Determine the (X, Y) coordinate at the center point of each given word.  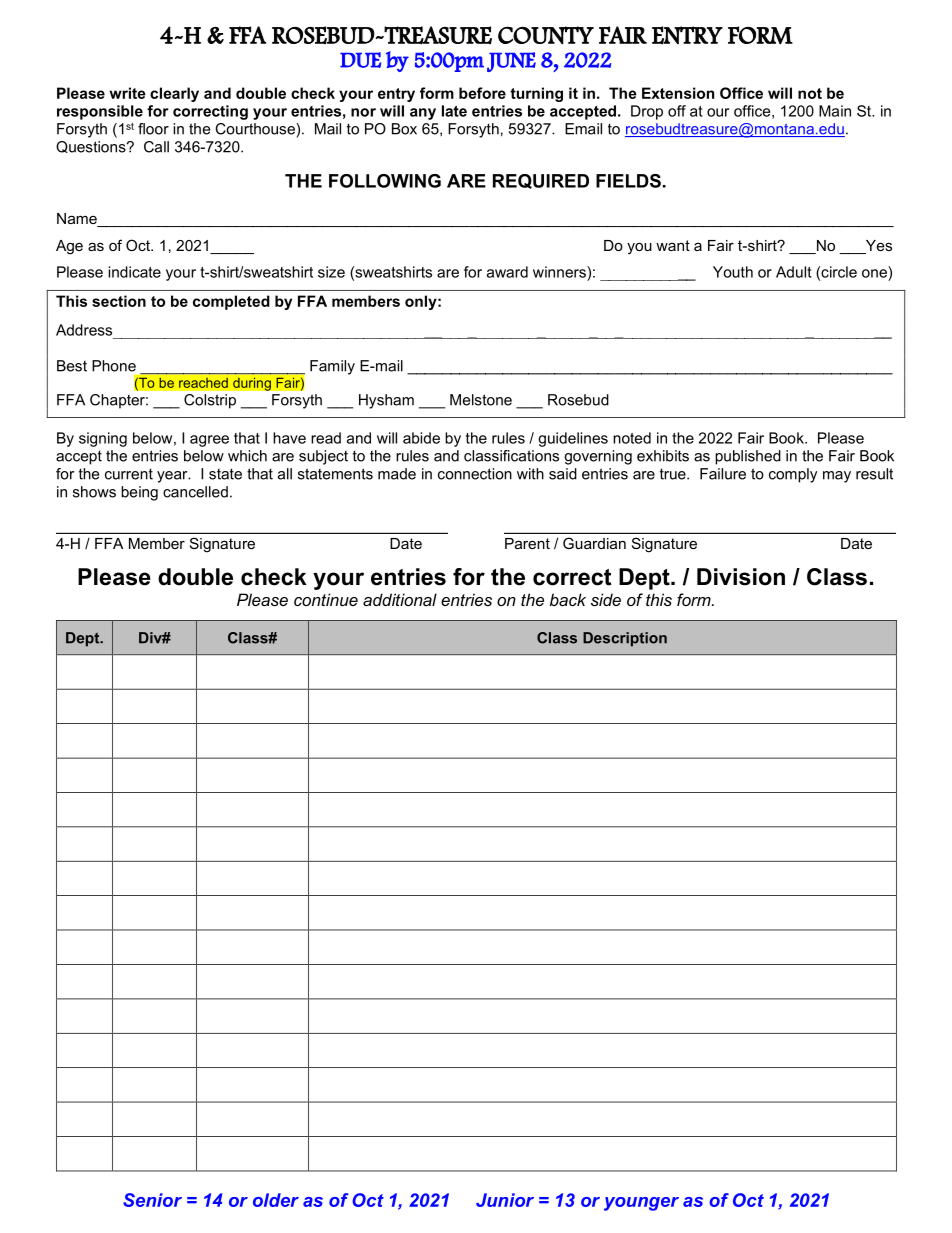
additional (400, 599)
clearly (174, 94)
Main (835, 111)
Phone (114, 366)
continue (326, 599)
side (606, 599)
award (507, 272)
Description (625, 639)
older (276, 1200)
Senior (152, 1200)
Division (741, 577)
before (482, 93)
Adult (794, 272)
